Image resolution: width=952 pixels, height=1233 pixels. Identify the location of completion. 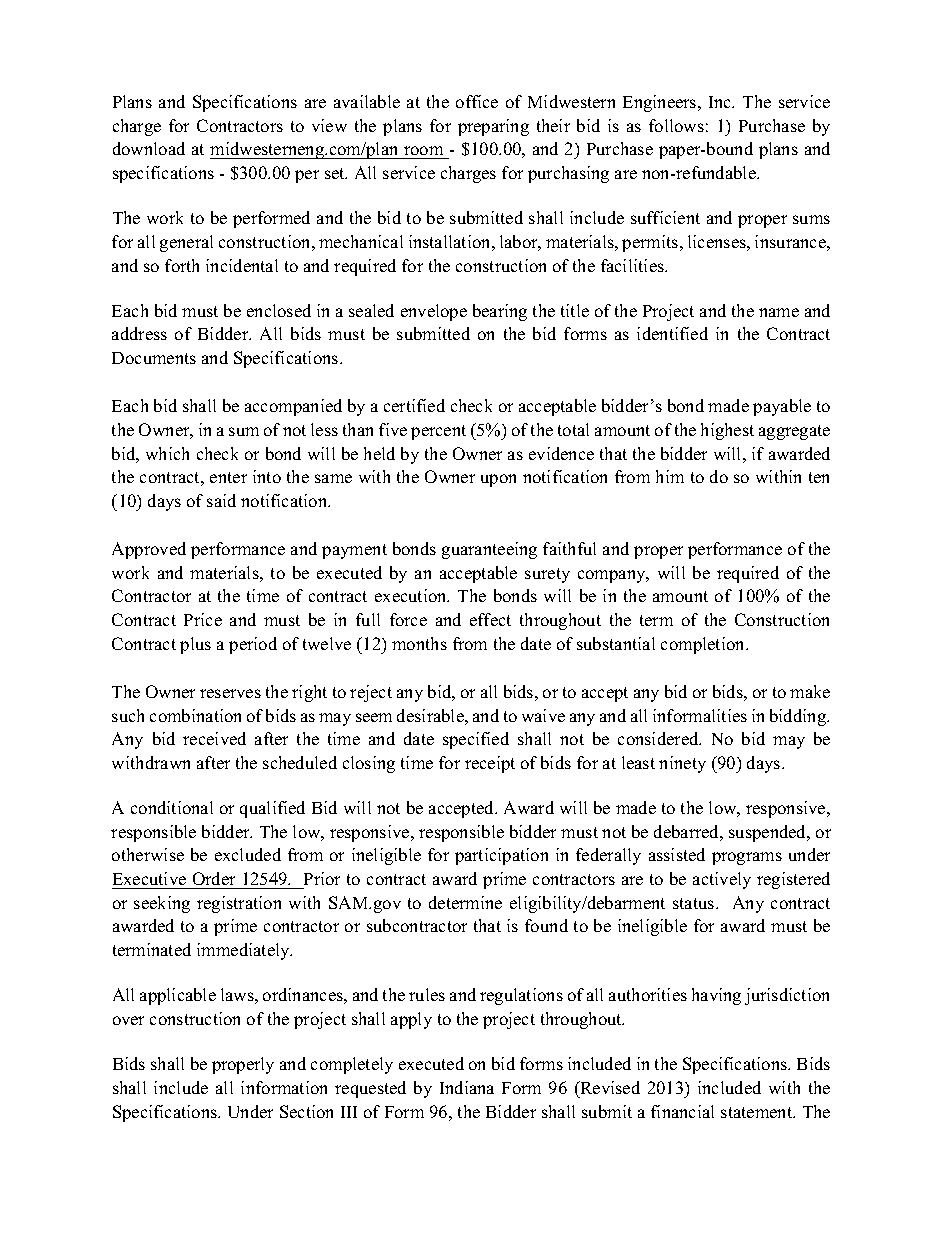
(704, 645).
